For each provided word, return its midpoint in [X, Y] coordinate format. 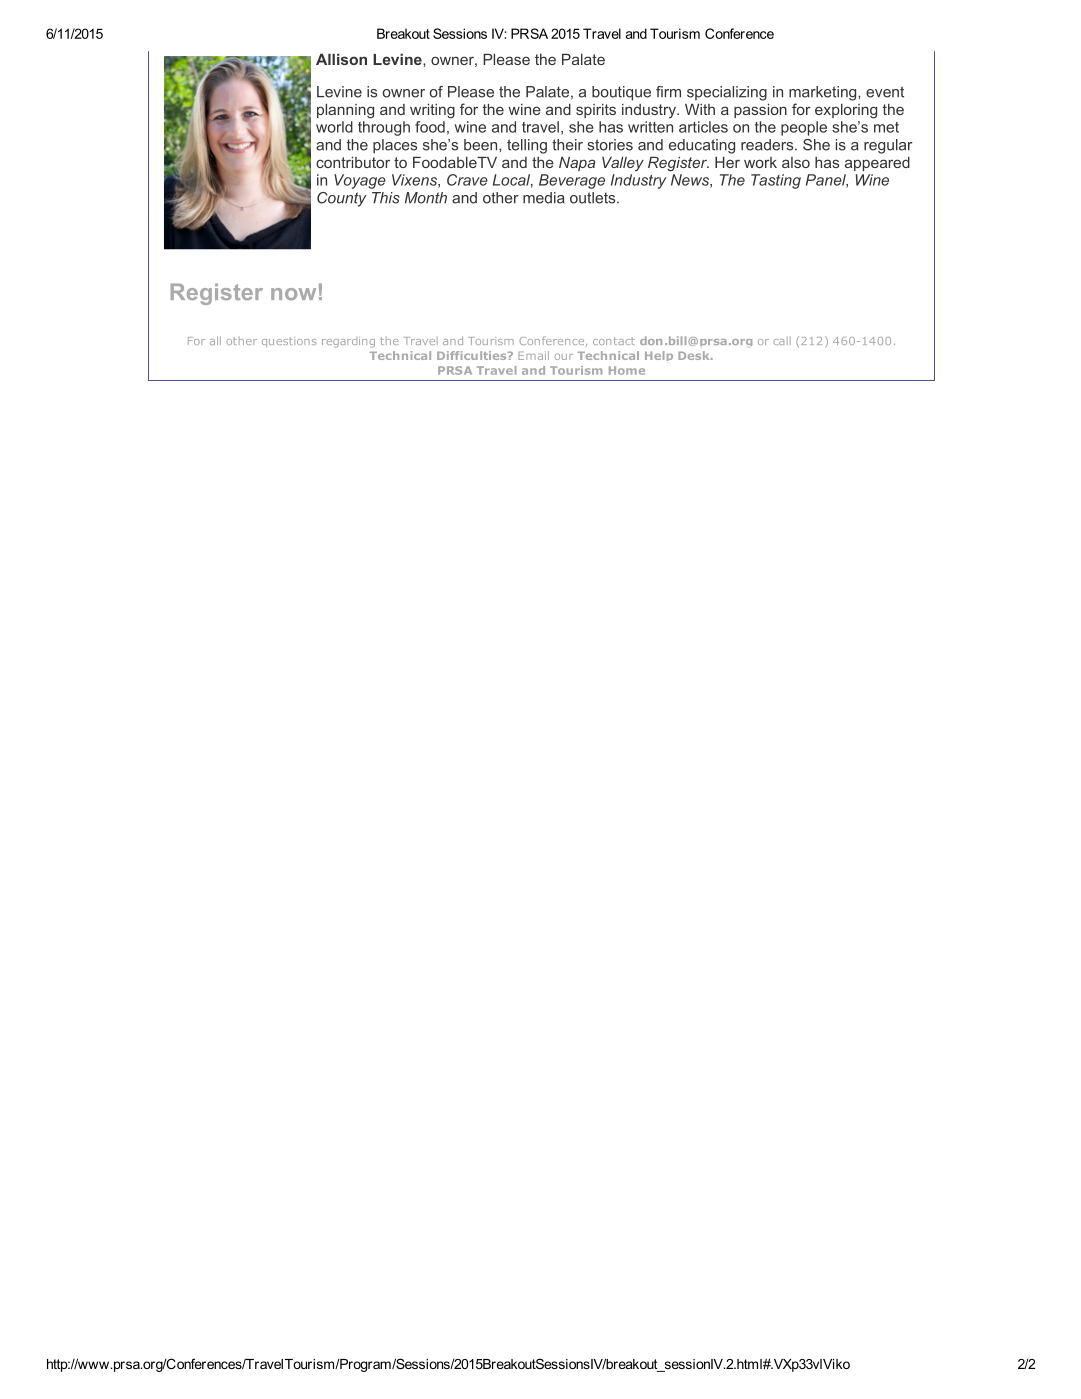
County [342, 199]
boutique [621, 93]
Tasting [776, 181]
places [395, 146]
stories [610, 145]
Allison [341, 59]
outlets [594, 198]
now [293, 294]
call [782, 341]
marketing [824, 93]
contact [614, 341]
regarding [348, 342]
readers [768, 145]
